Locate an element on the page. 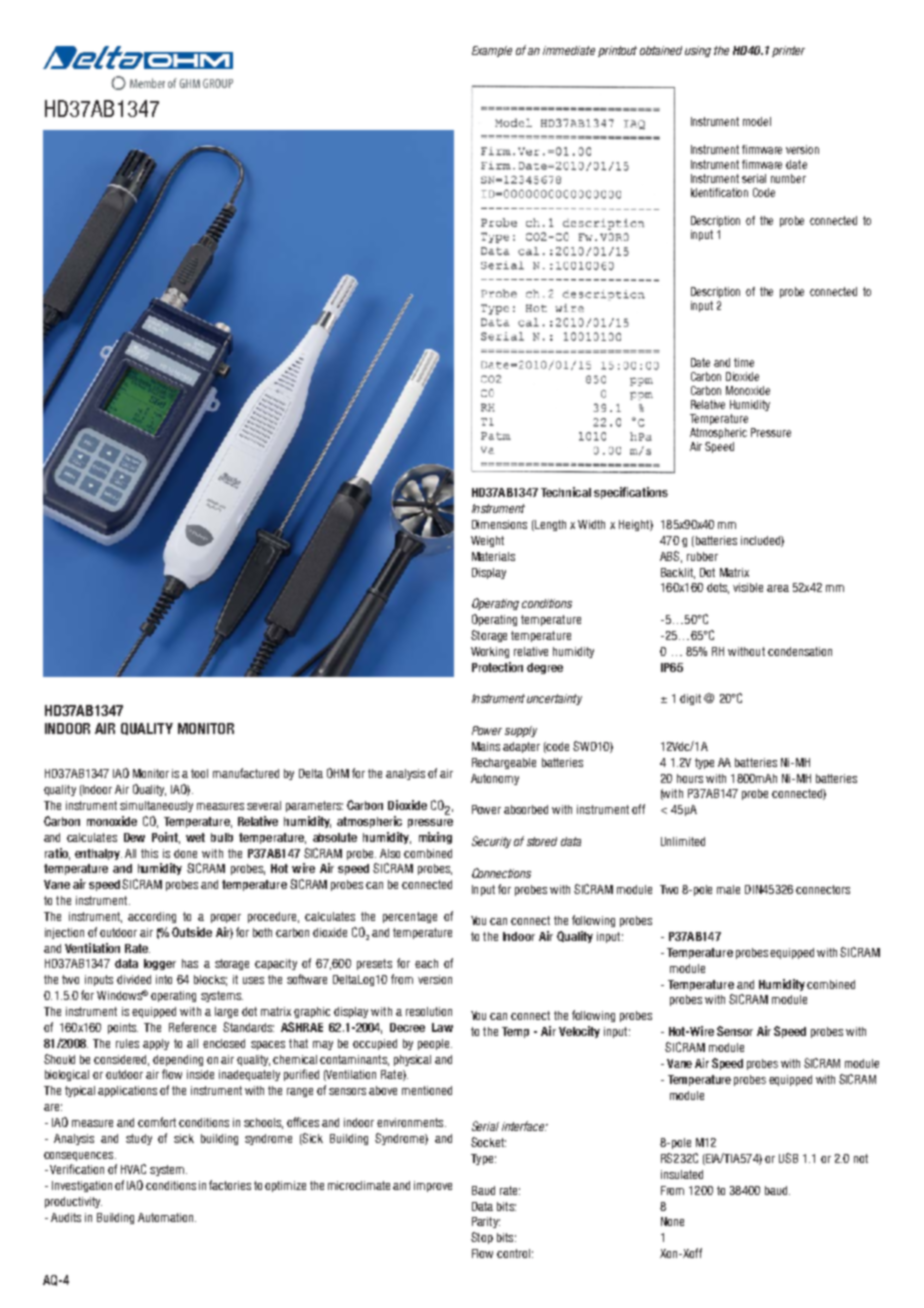 Image resolution: width=924 pixels, height=1308 pixels. immediate is located at coordinates (569, 50).
